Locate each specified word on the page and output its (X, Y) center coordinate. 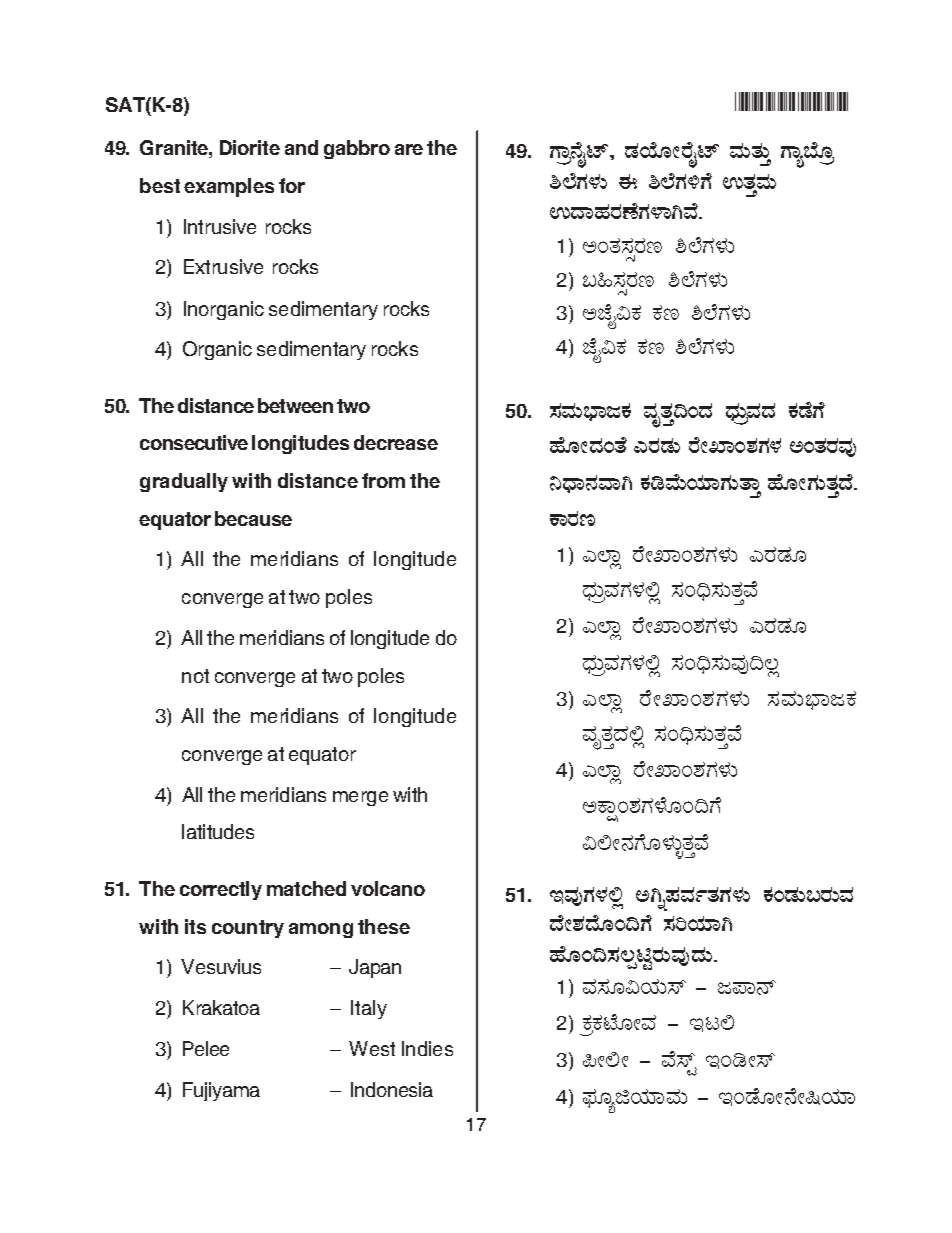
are (409, 149)
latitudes (218, 831)
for (292, 185)
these (384, 926)
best (160, 185)
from (383, 480)
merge (360, 798)
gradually (184, 482)
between (295, 405)
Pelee (206, 1048)
